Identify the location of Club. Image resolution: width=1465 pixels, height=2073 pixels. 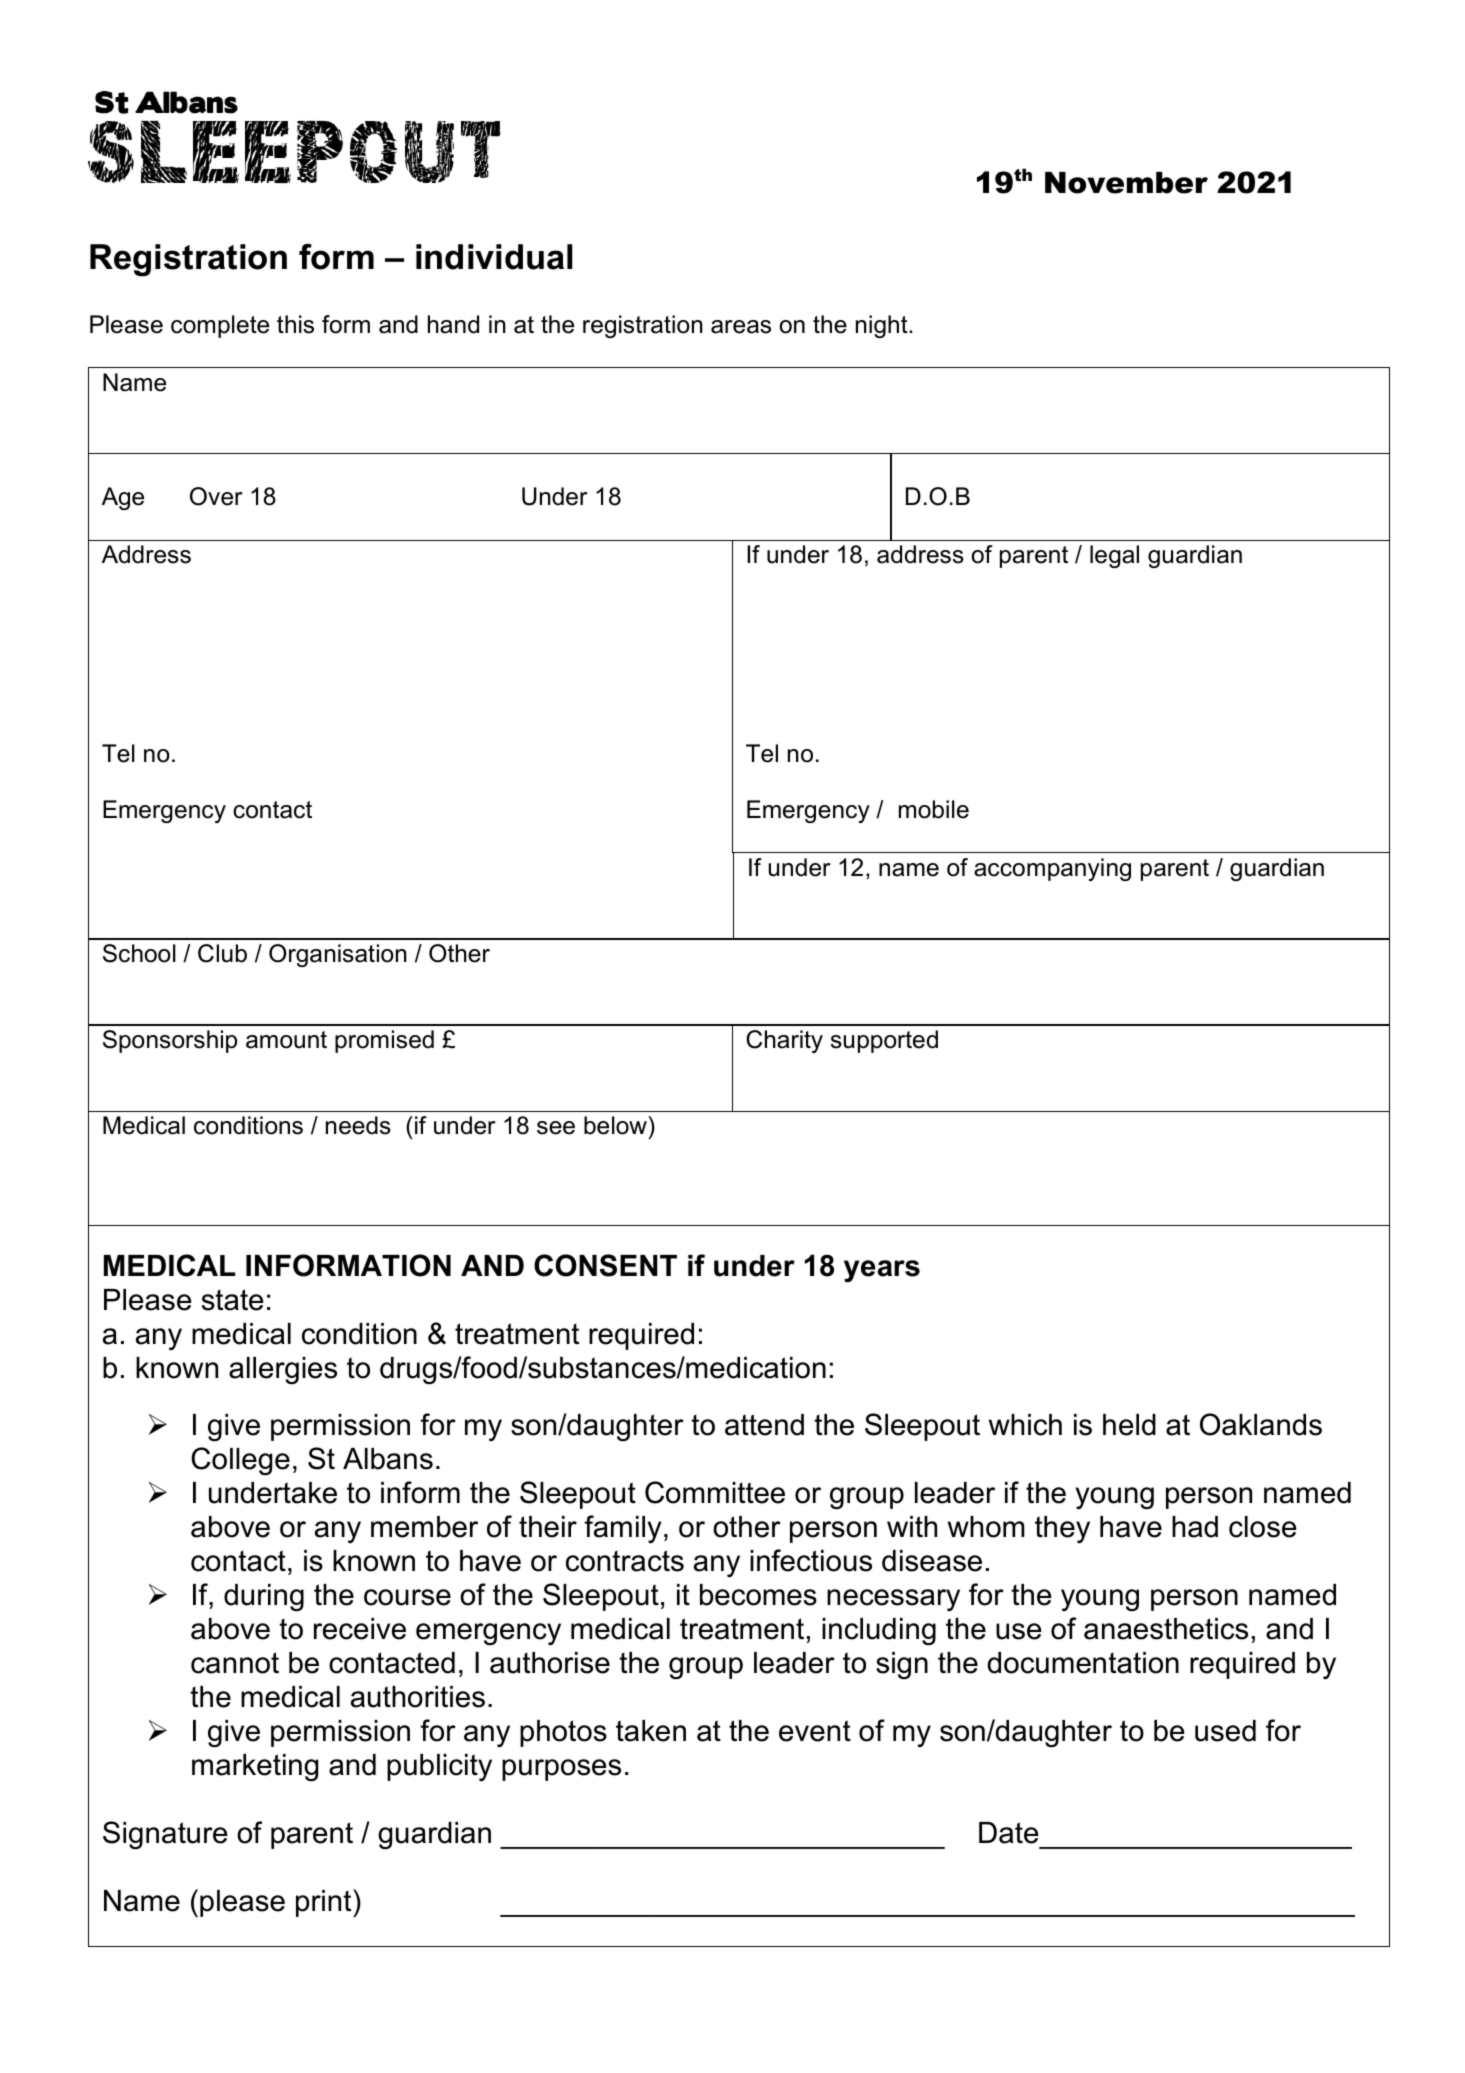
(222, 953).
